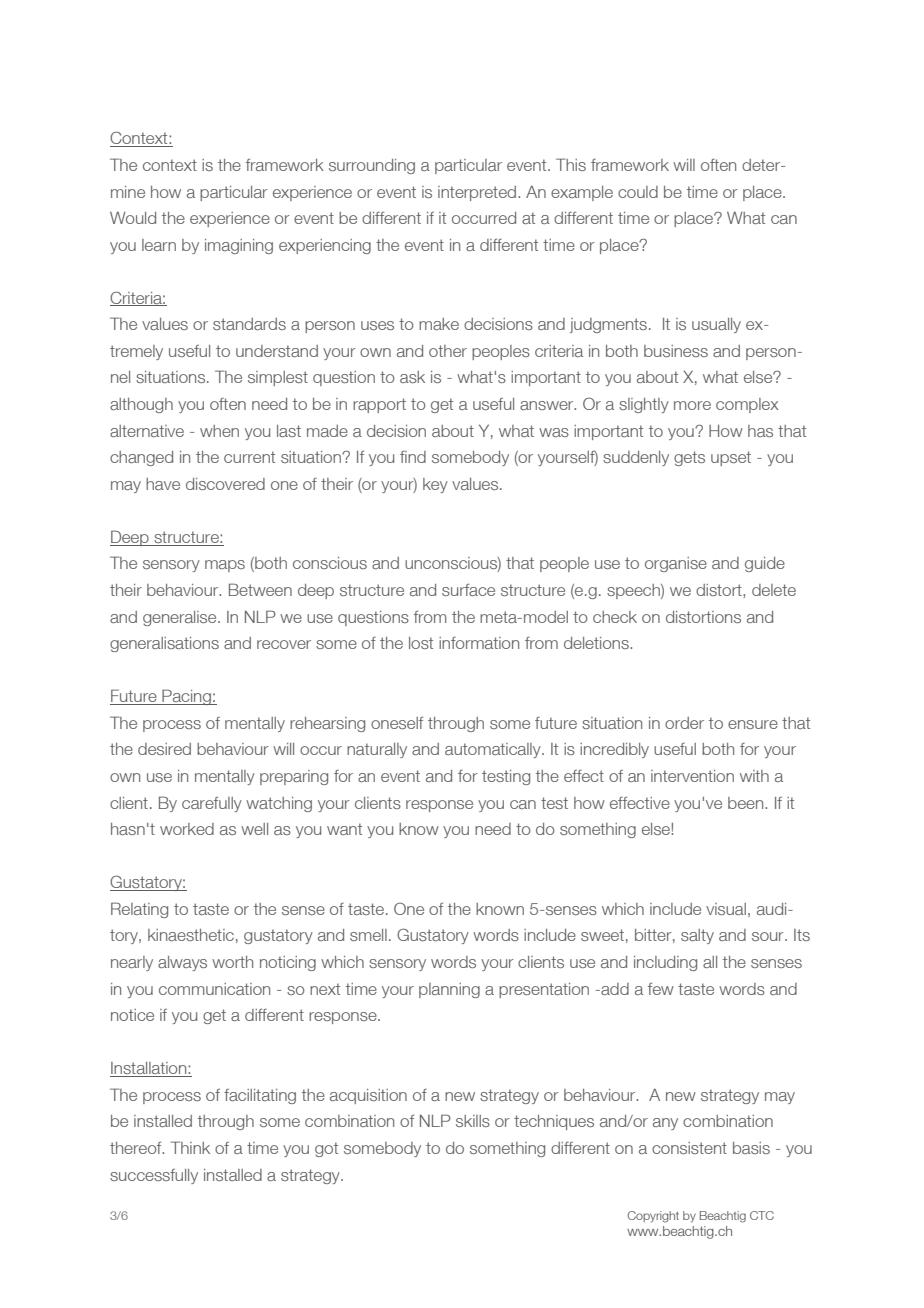 The width and height of the screenshot is (924, 1308). I want to click on information, so click(479, 643).
